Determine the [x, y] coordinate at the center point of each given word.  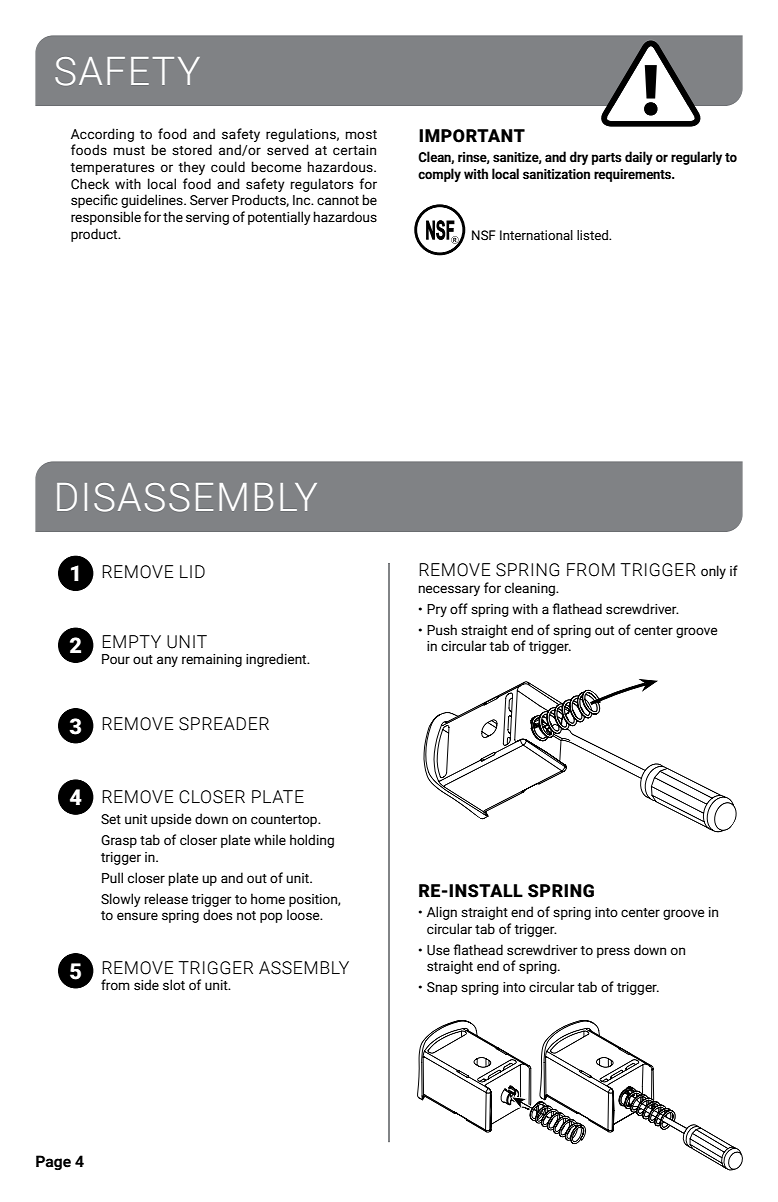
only [713, 572]
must [129, 151]
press [613, 952]
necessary [449, 590]
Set [111, 819]
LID [192, 571]
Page [53, 1162]
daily [639, 158]
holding [312, 841]
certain [354, 150]
